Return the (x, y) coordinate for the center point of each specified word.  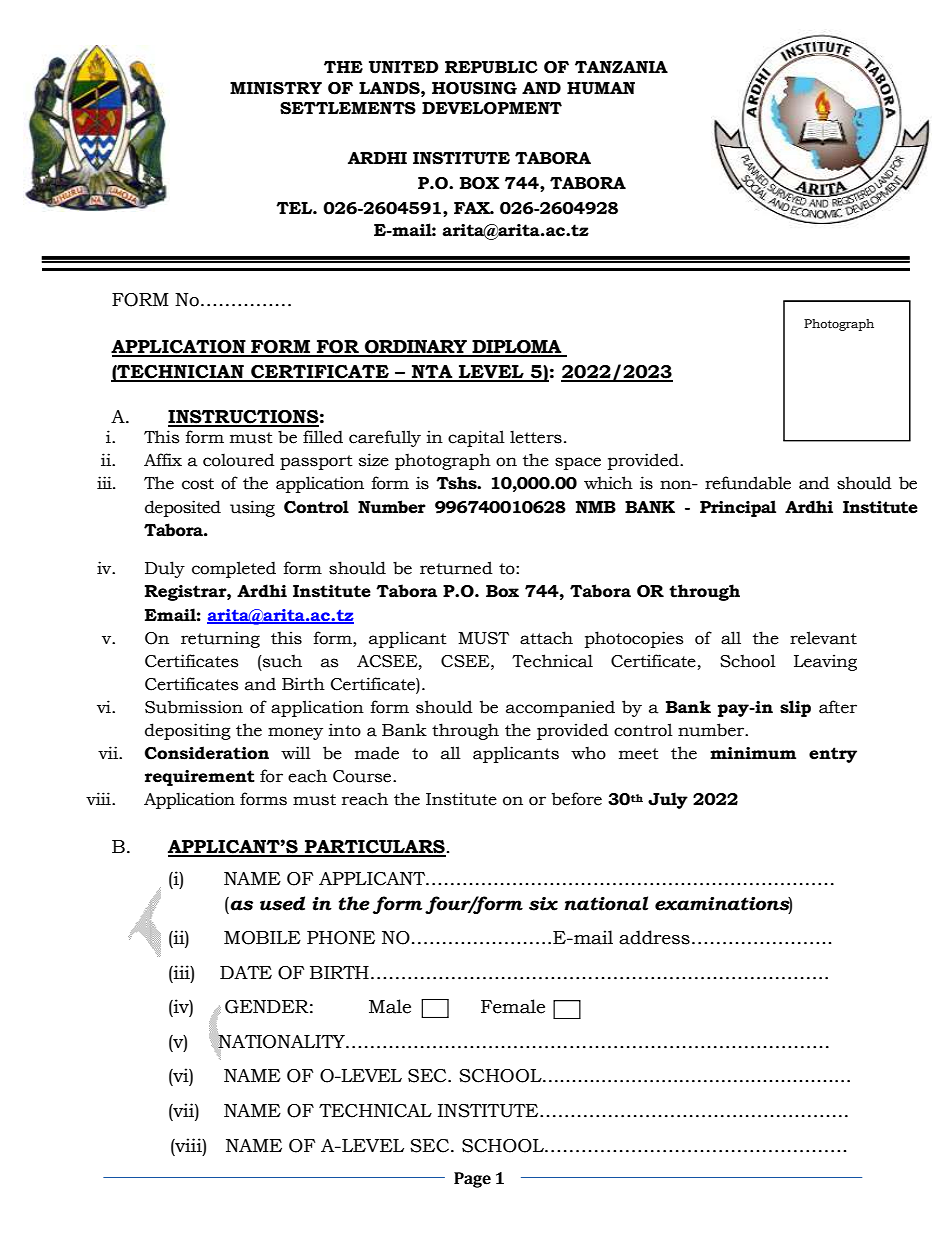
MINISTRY (276, 88)
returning (220, 639)
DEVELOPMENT (492, 108)
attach (546, 638)
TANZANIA (621, 67)
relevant (823, 638)
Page (472, 1180)
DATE (246, 972)
